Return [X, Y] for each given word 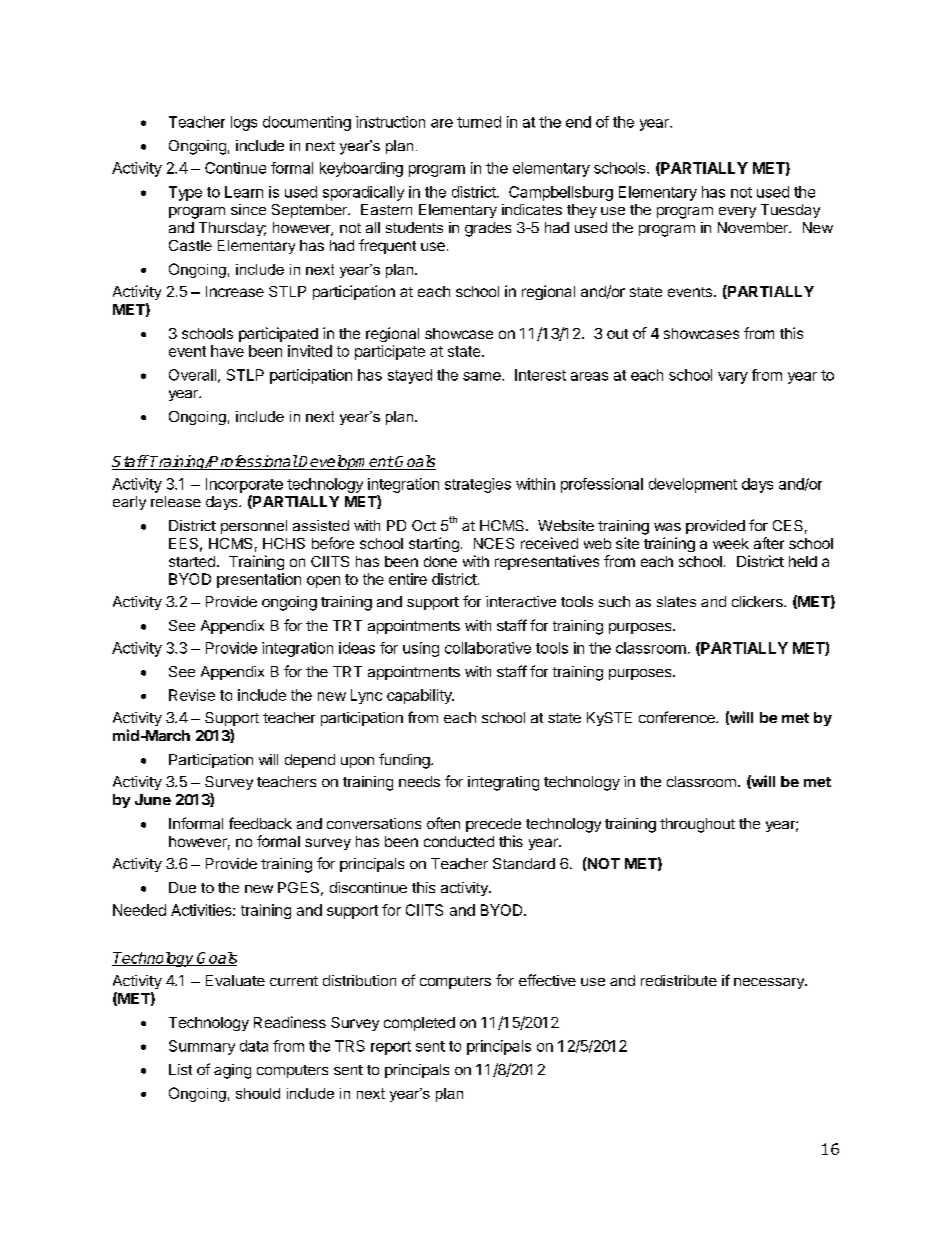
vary [733, 378]
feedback [260, 823]
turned [479, 122]
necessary [770, 983]
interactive [521, 601]
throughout [697, 825]
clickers [758, 601]
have [227, 351]
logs [244, 123]
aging [232, 1071]
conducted [459, 841]
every [737, 212]
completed [419, 1024]
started [192, 561]
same [483, 376]
